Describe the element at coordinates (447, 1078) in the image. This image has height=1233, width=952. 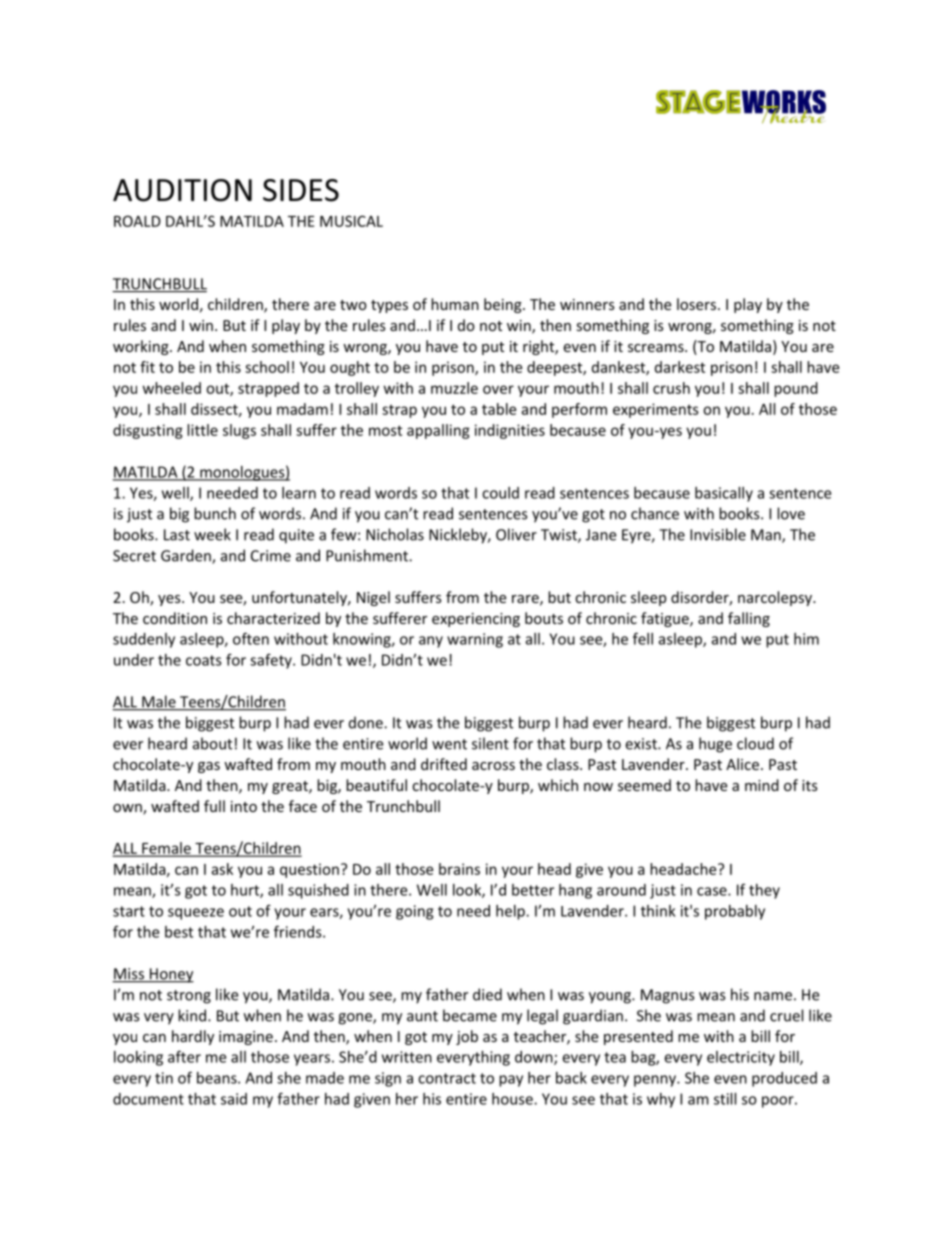
I see `contract` at that location.
